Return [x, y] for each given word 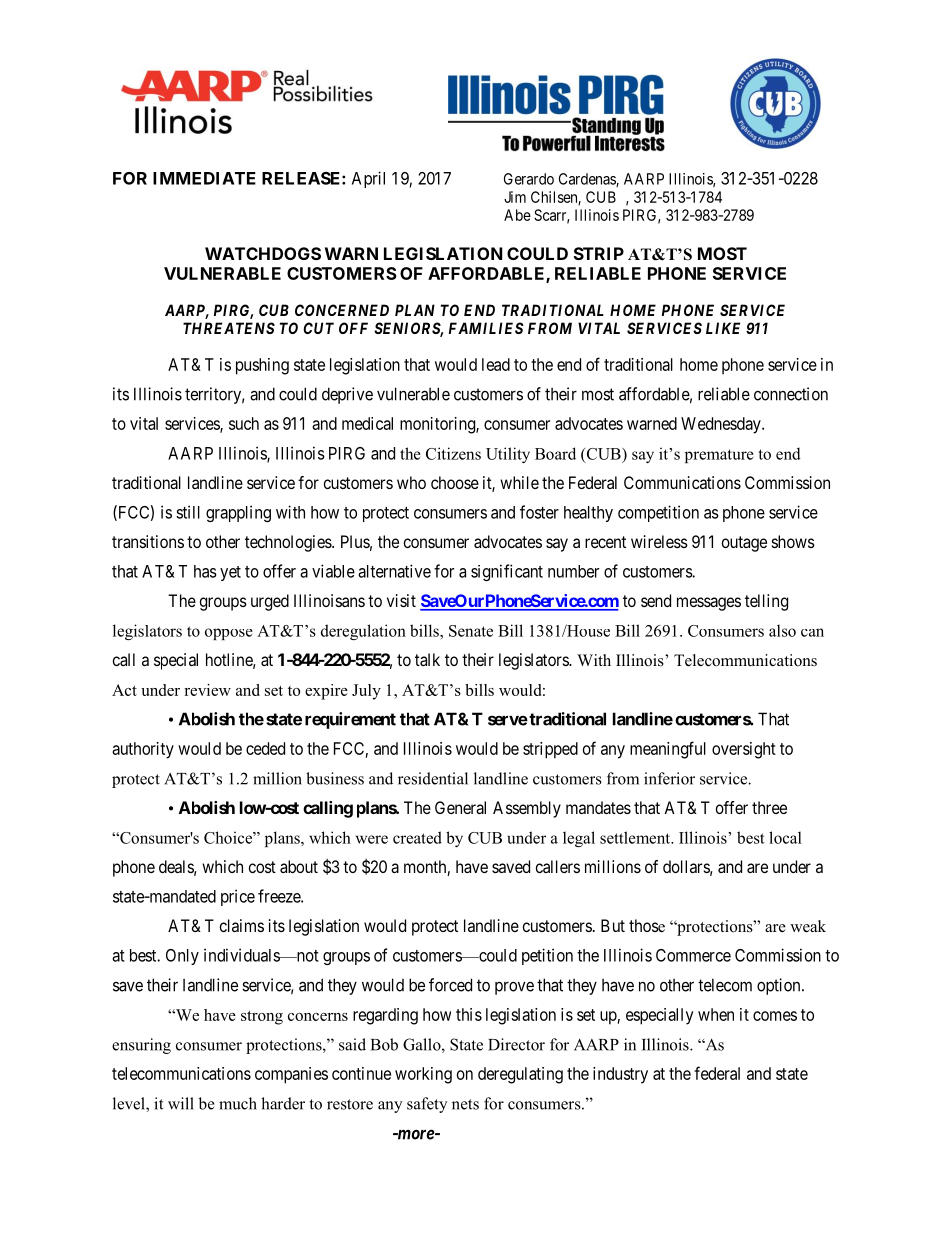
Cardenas [588, 180]
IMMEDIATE [204, 178]
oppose [229, 634]
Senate [471, 631]
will [181, 1103]
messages [709, 604]
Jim [515, 197]
